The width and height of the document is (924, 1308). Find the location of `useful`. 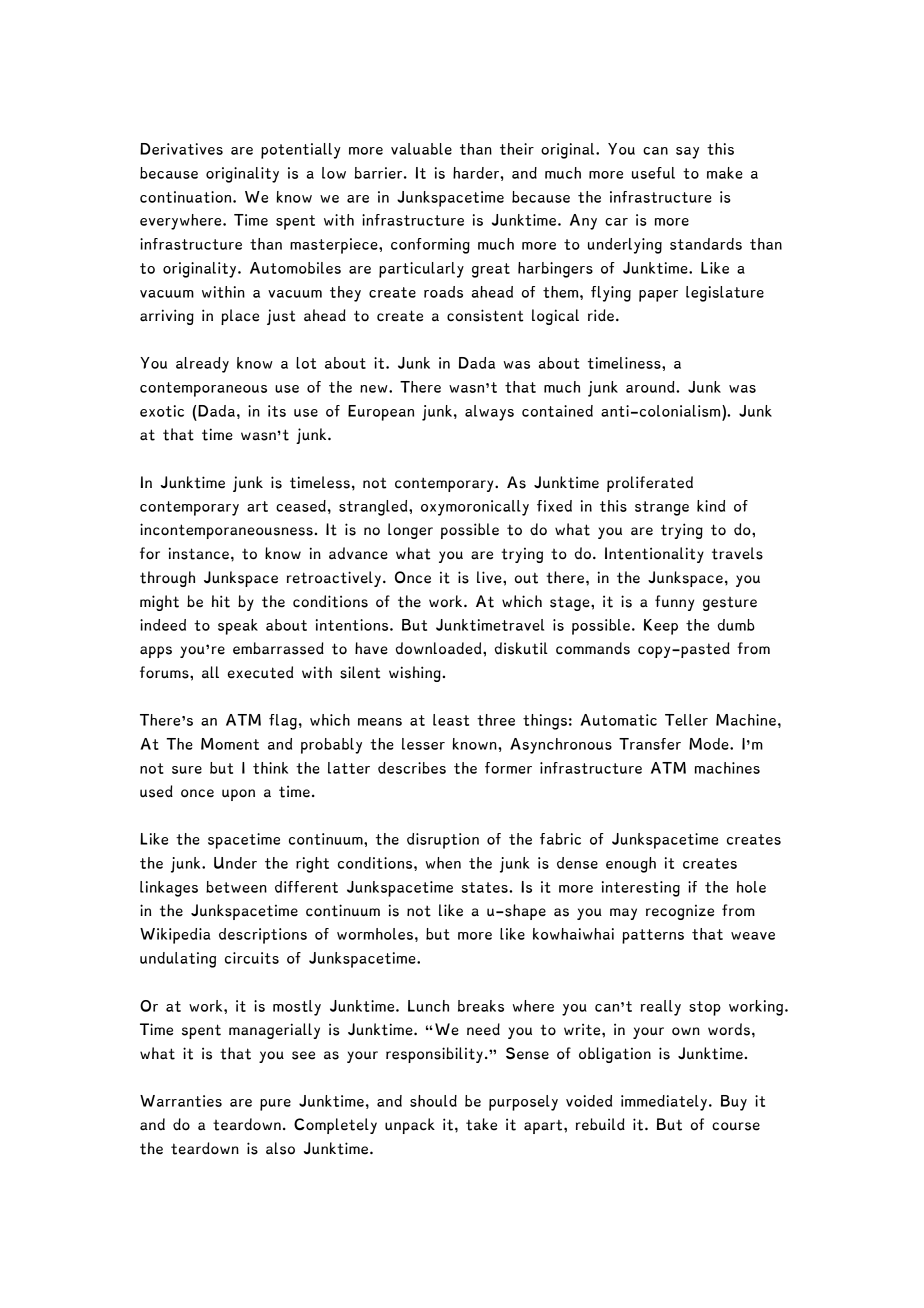

useful is located at coordinates (653, 173).
